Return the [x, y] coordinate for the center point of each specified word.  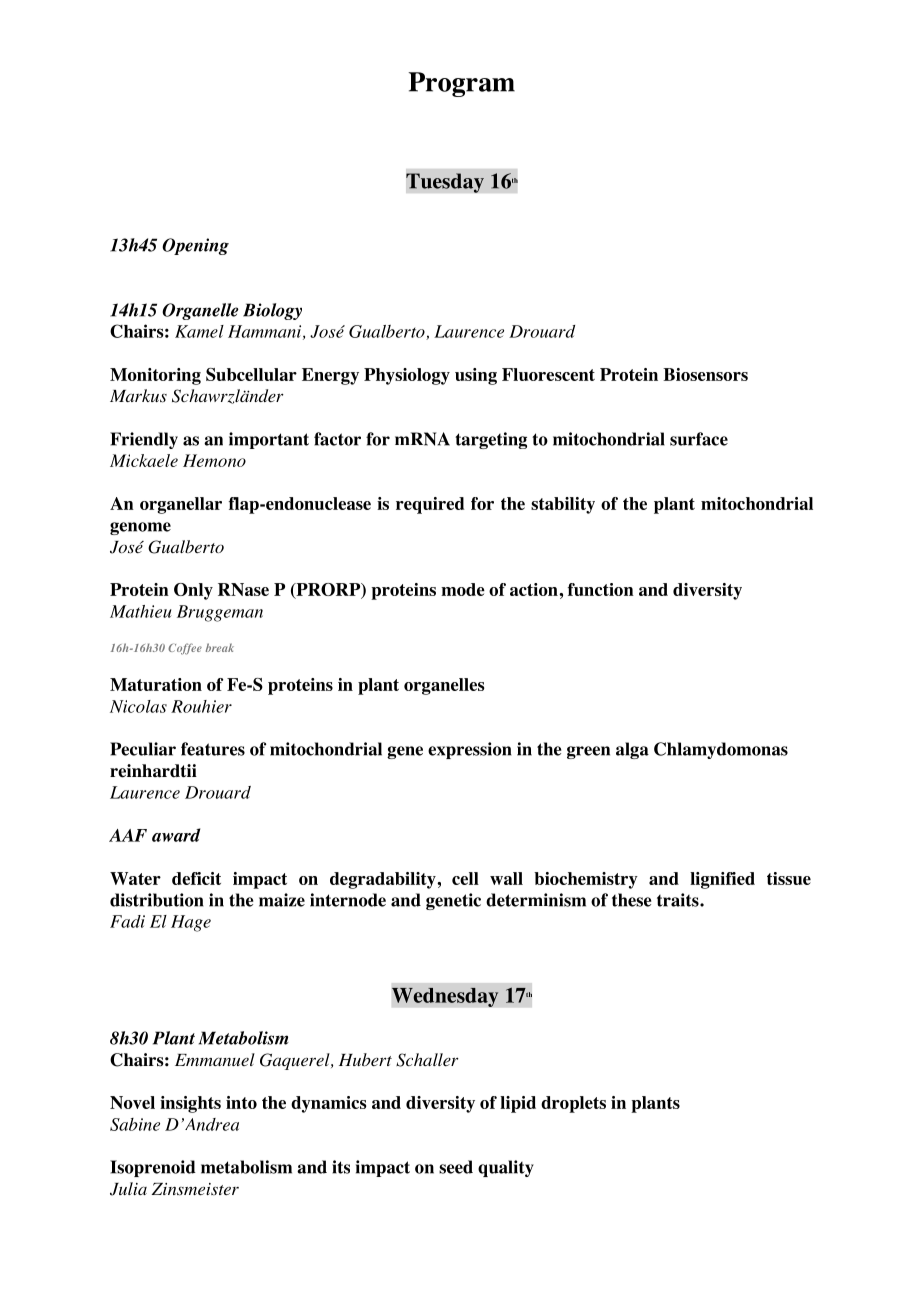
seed [456, 1167]
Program [461, 84]
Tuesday [445, 183]
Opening [195, 246]
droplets [573, 1104]
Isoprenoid [153, 1168]
